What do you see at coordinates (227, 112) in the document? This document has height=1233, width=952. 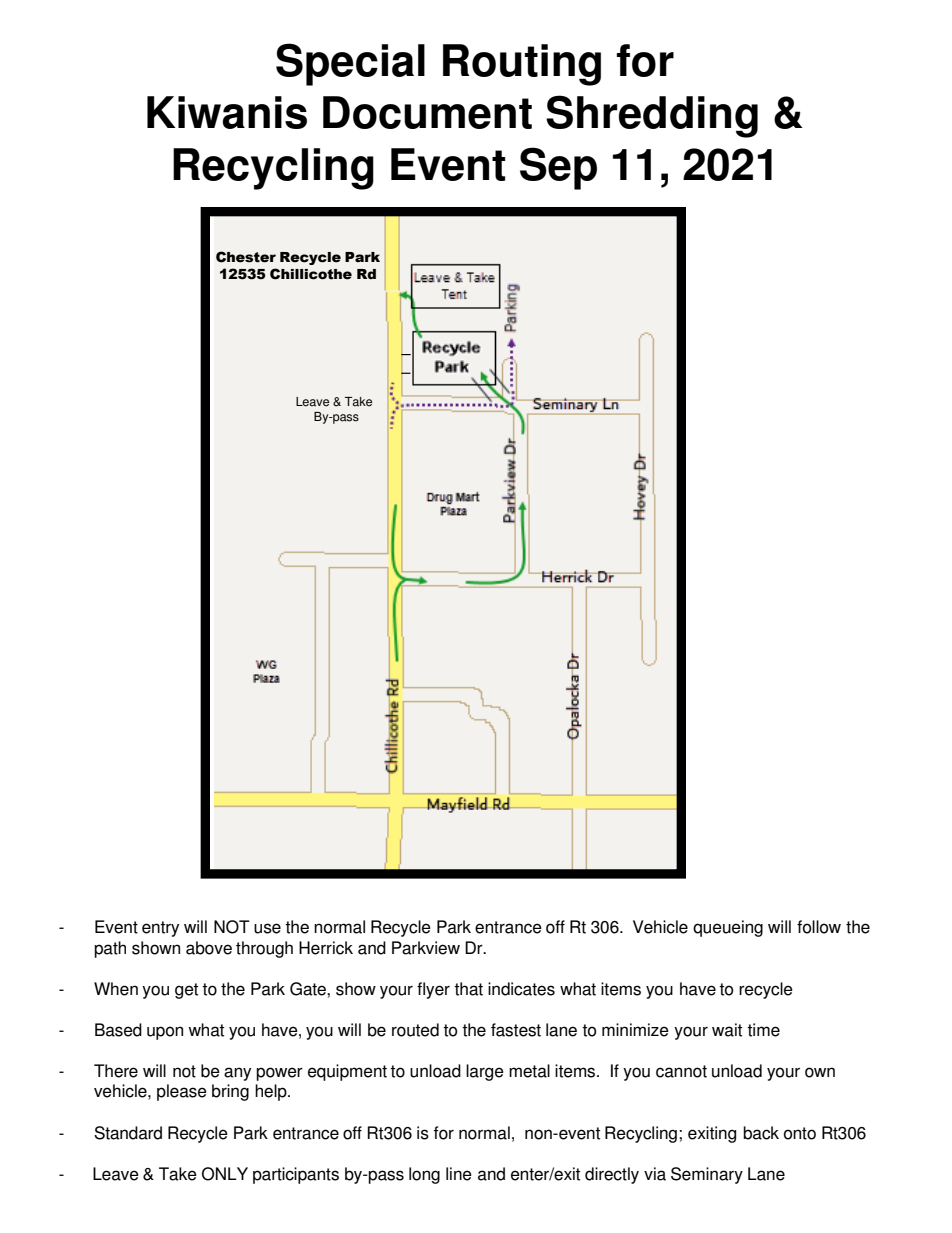 I see `Kiwanis` at bounding box center [227, 112].
